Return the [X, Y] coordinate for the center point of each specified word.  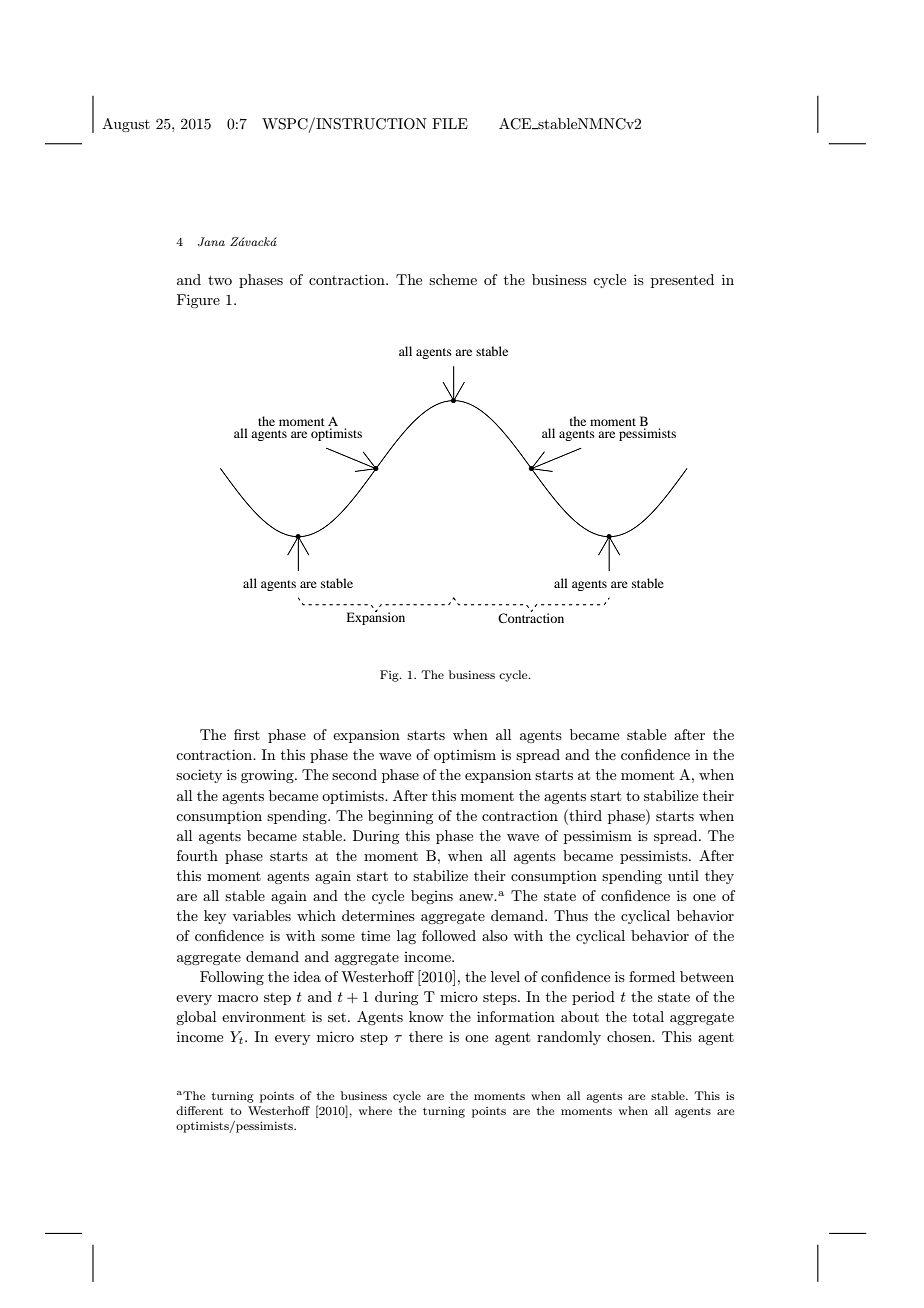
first [247, 734]
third [584, 815]
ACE [516, 124]
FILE [450, 123]
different [199, 1110]
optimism [465, 756]
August [126, 125]
